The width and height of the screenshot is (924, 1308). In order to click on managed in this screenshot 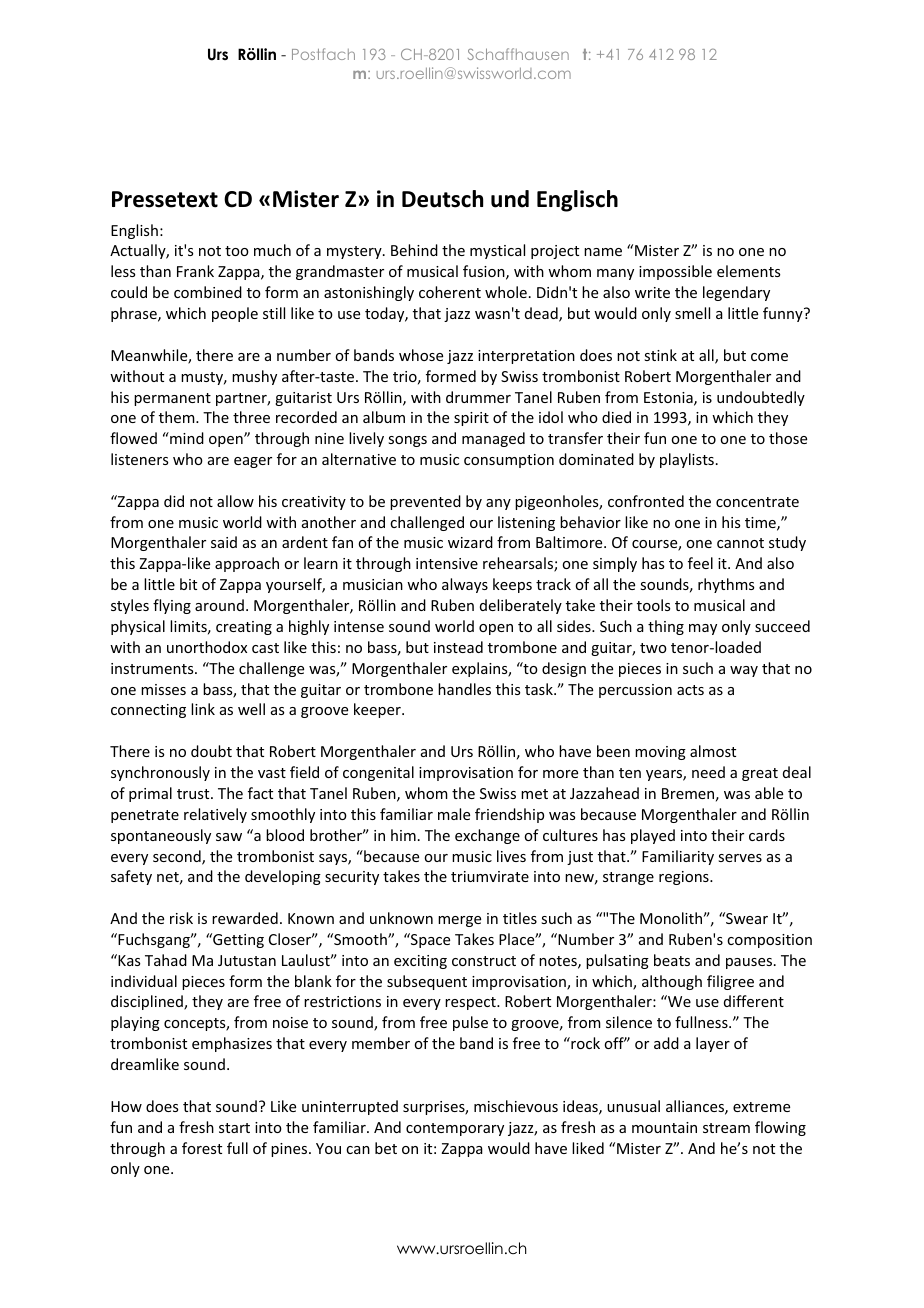, I will do `click(493, 439)`.
